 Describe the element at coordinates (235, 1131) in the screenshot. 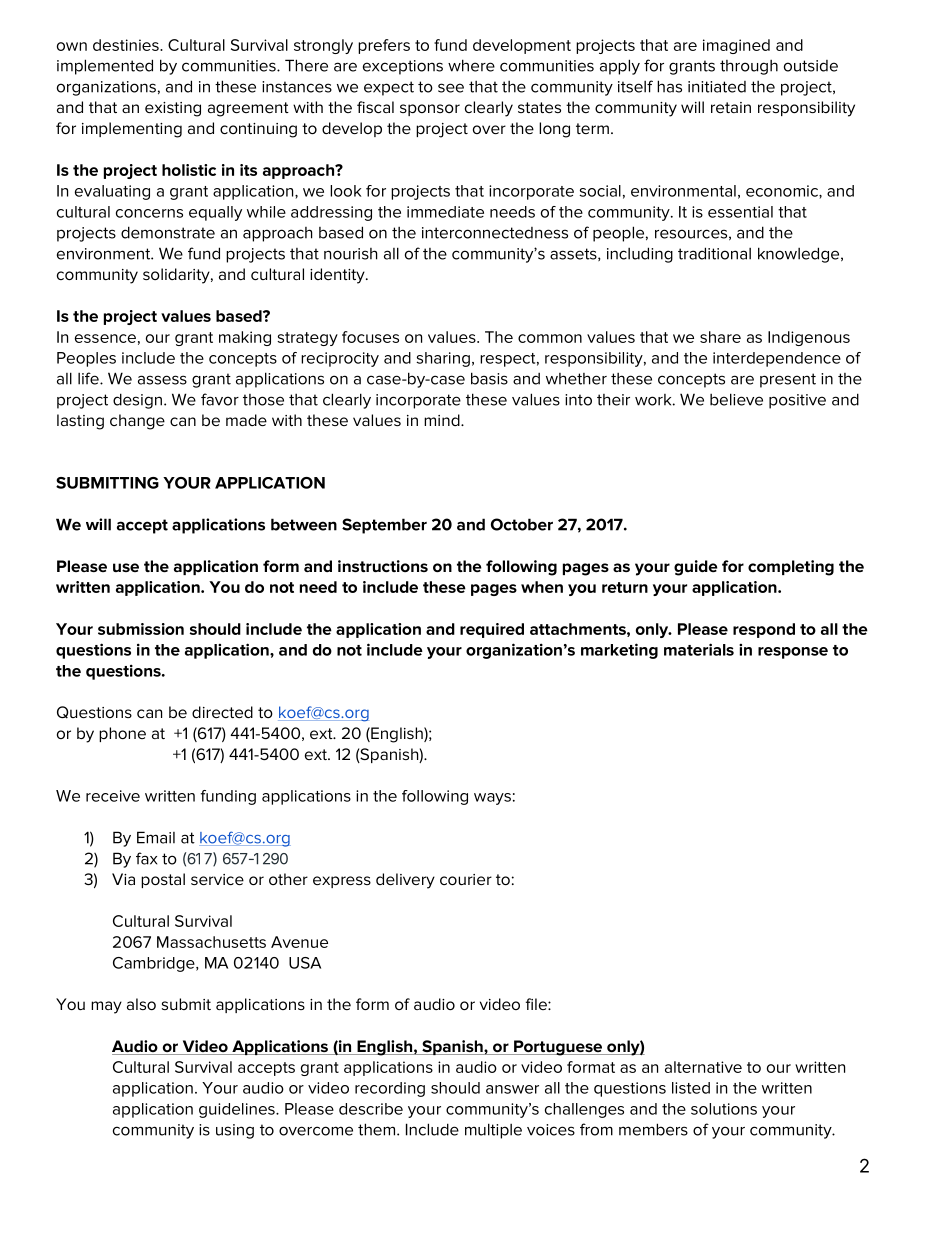

I see `using` at that location.
